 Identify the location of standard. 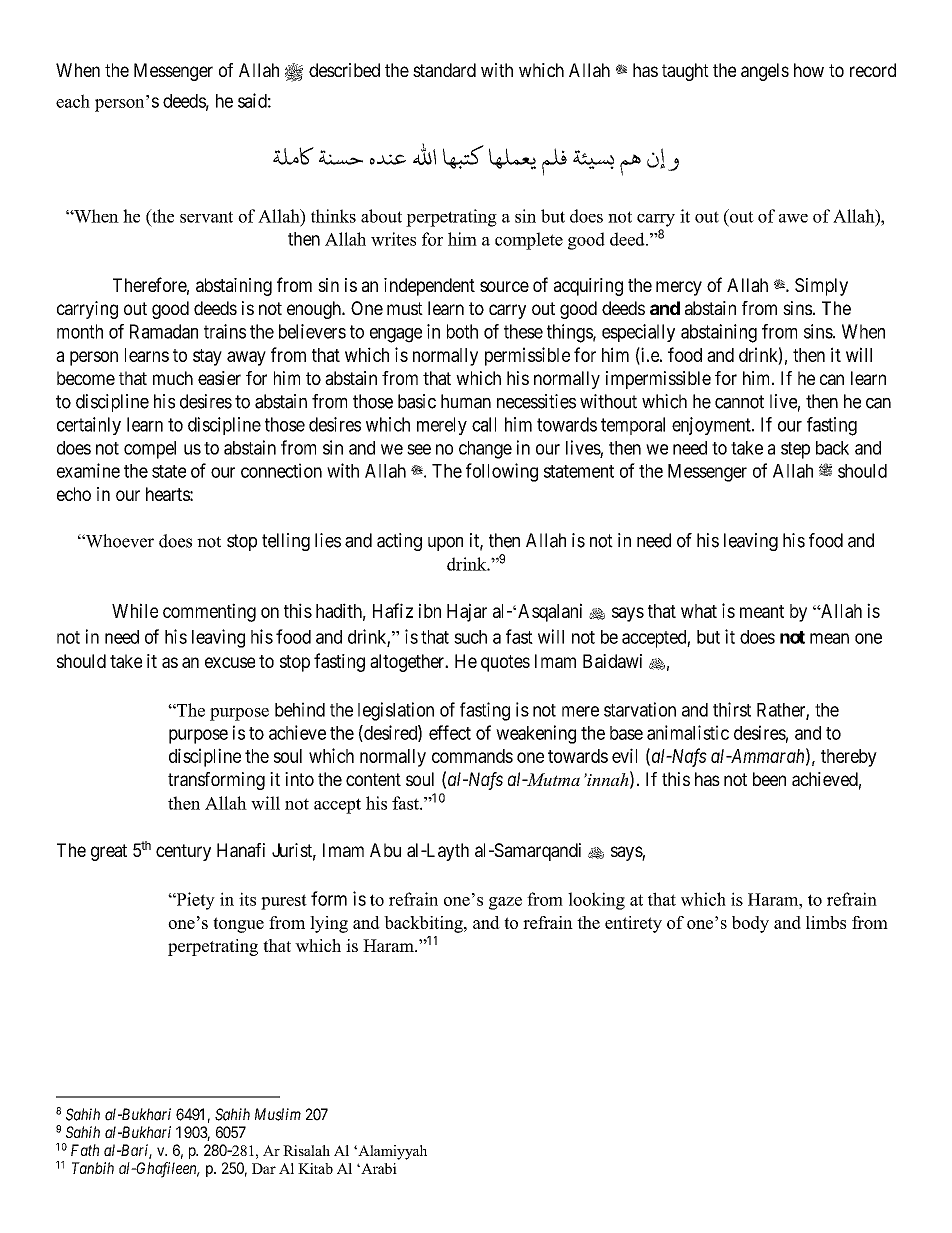
(444, 70).
